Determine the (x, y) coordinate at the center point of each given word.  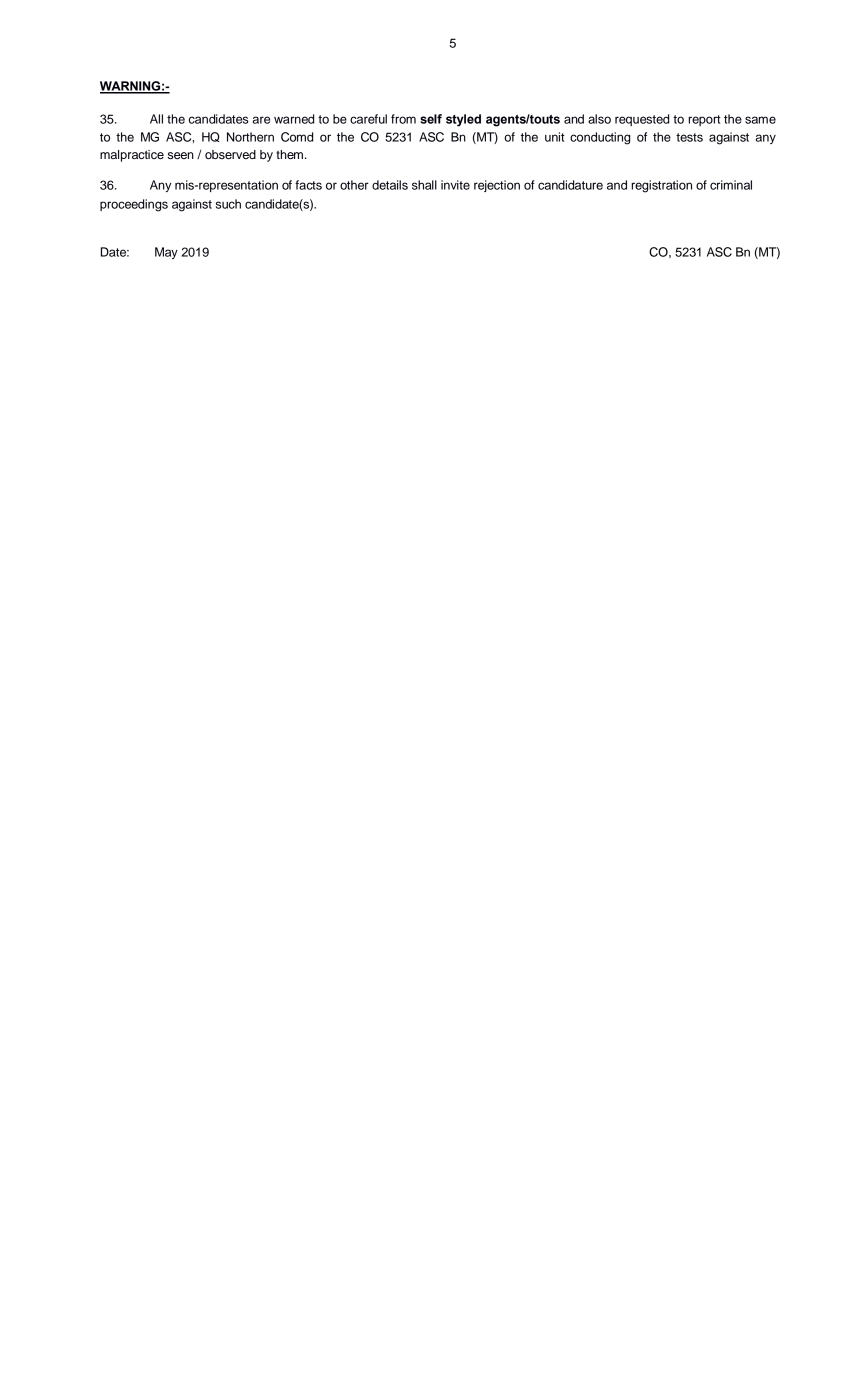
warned (294, 119)
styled (463, 120)
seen (181, 155)
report (704, 120)
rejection (497, 186)
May (166, 253)
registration (661, 186)
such (228, 204)
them (291, 154)
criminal (731, 185)
